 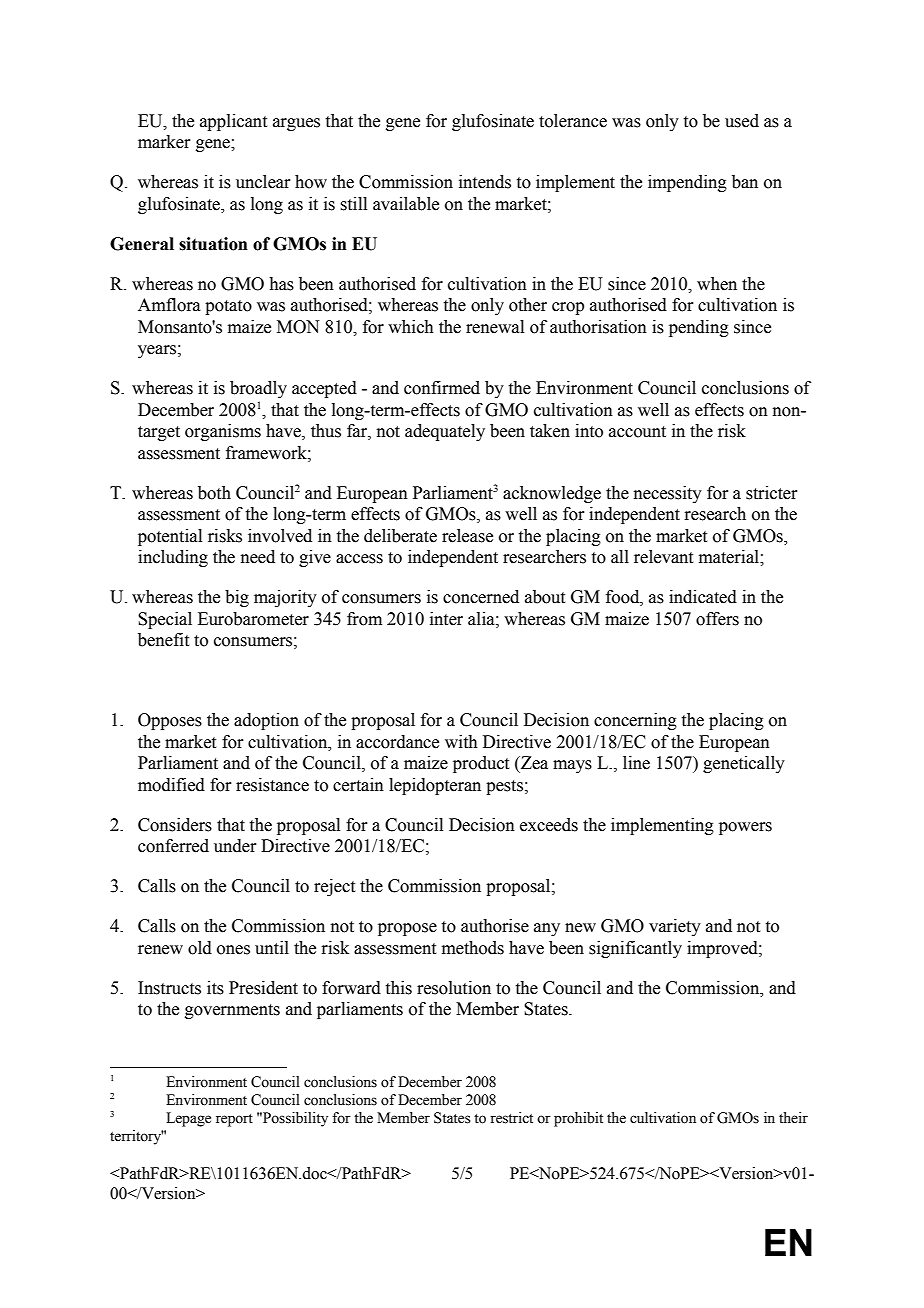 I want to click on inter, so click(x=446, y=619).
